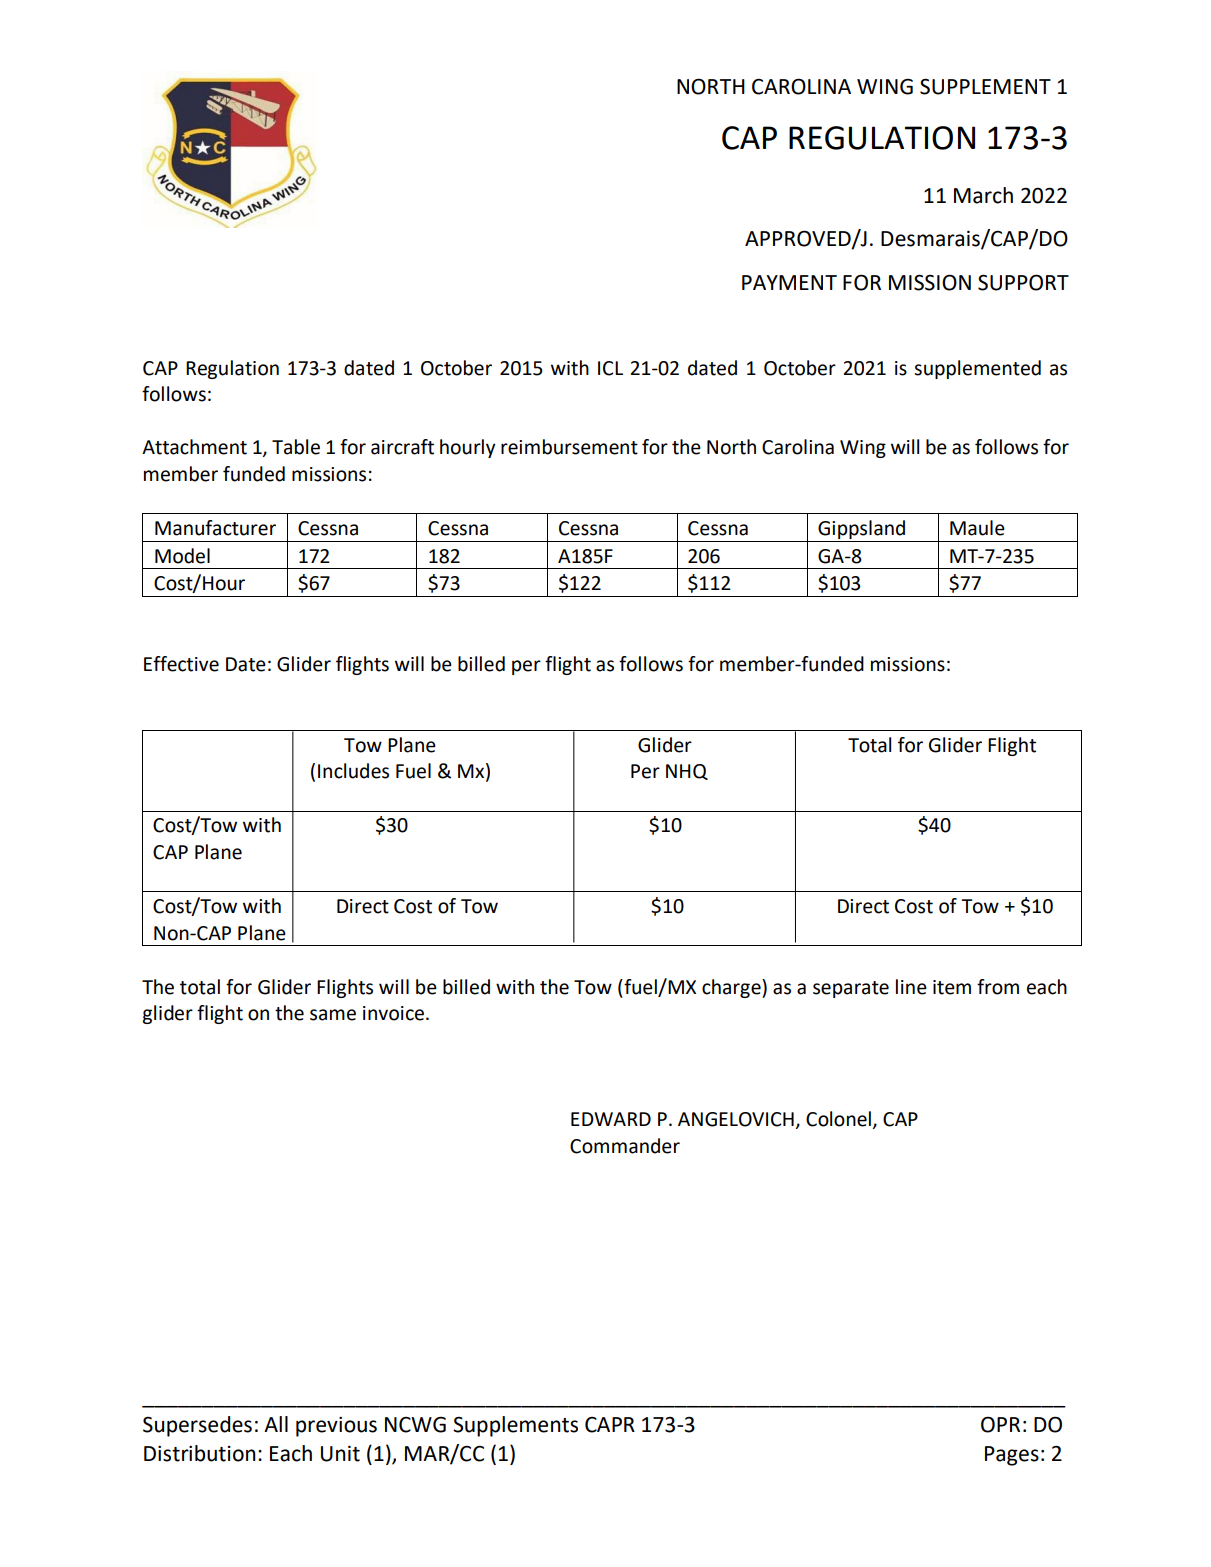 The width and height of the page is (1211, 1567). What do you see at coordinates (296, 447) in the page?
I see `Table` at bounding box center [296, 447].
